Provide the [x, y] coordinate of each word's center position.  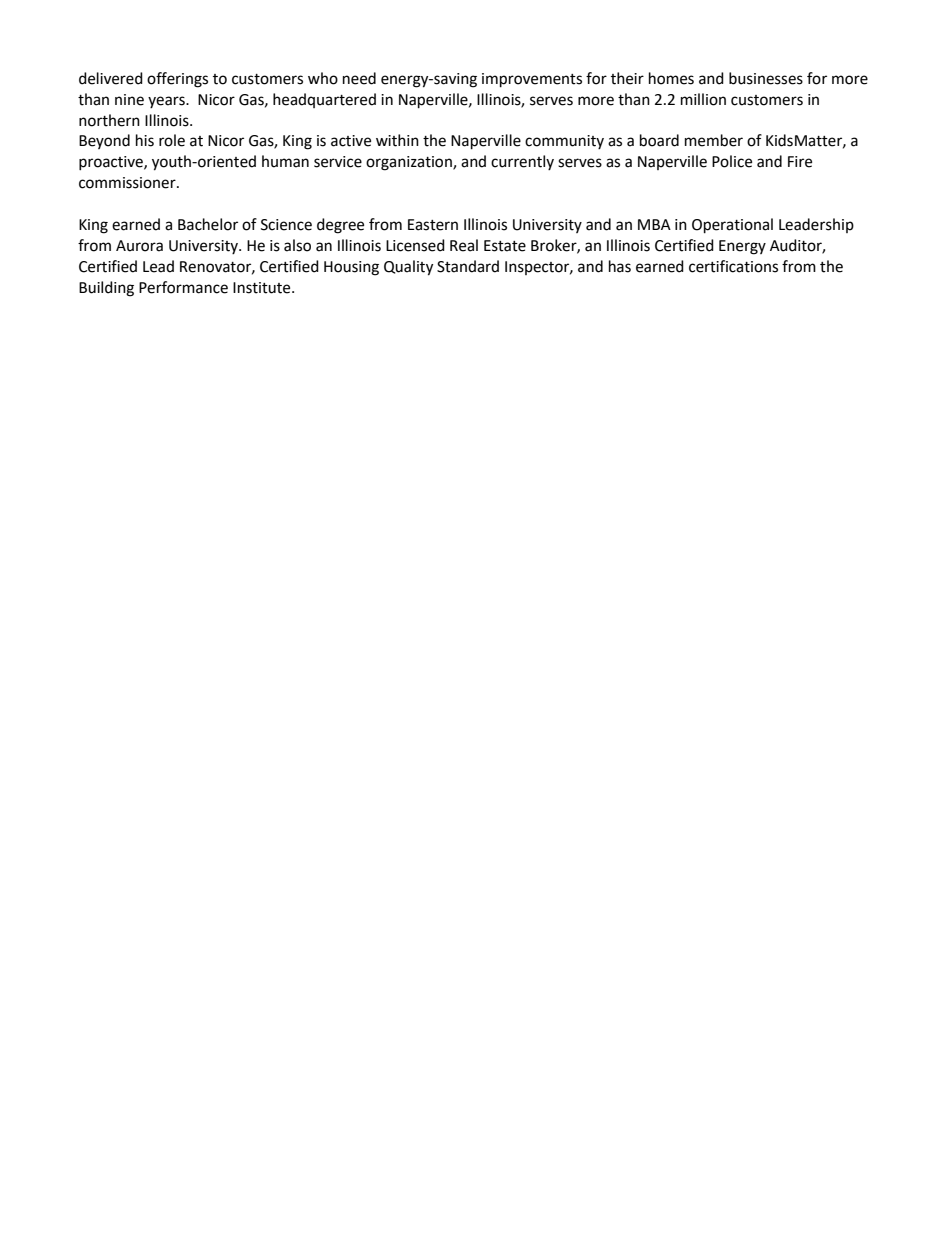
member [714, 140]
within [397, 140]
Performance [183, 287]
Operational [732, 226]
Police [732, 161]
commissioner [128, 183]
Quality [408, 268]
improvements [532, 80]
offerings [177, 80]
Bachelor [208, 224]
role [172, 140]
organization [410, 163]
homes [671, 78]
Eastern [433, 225]
